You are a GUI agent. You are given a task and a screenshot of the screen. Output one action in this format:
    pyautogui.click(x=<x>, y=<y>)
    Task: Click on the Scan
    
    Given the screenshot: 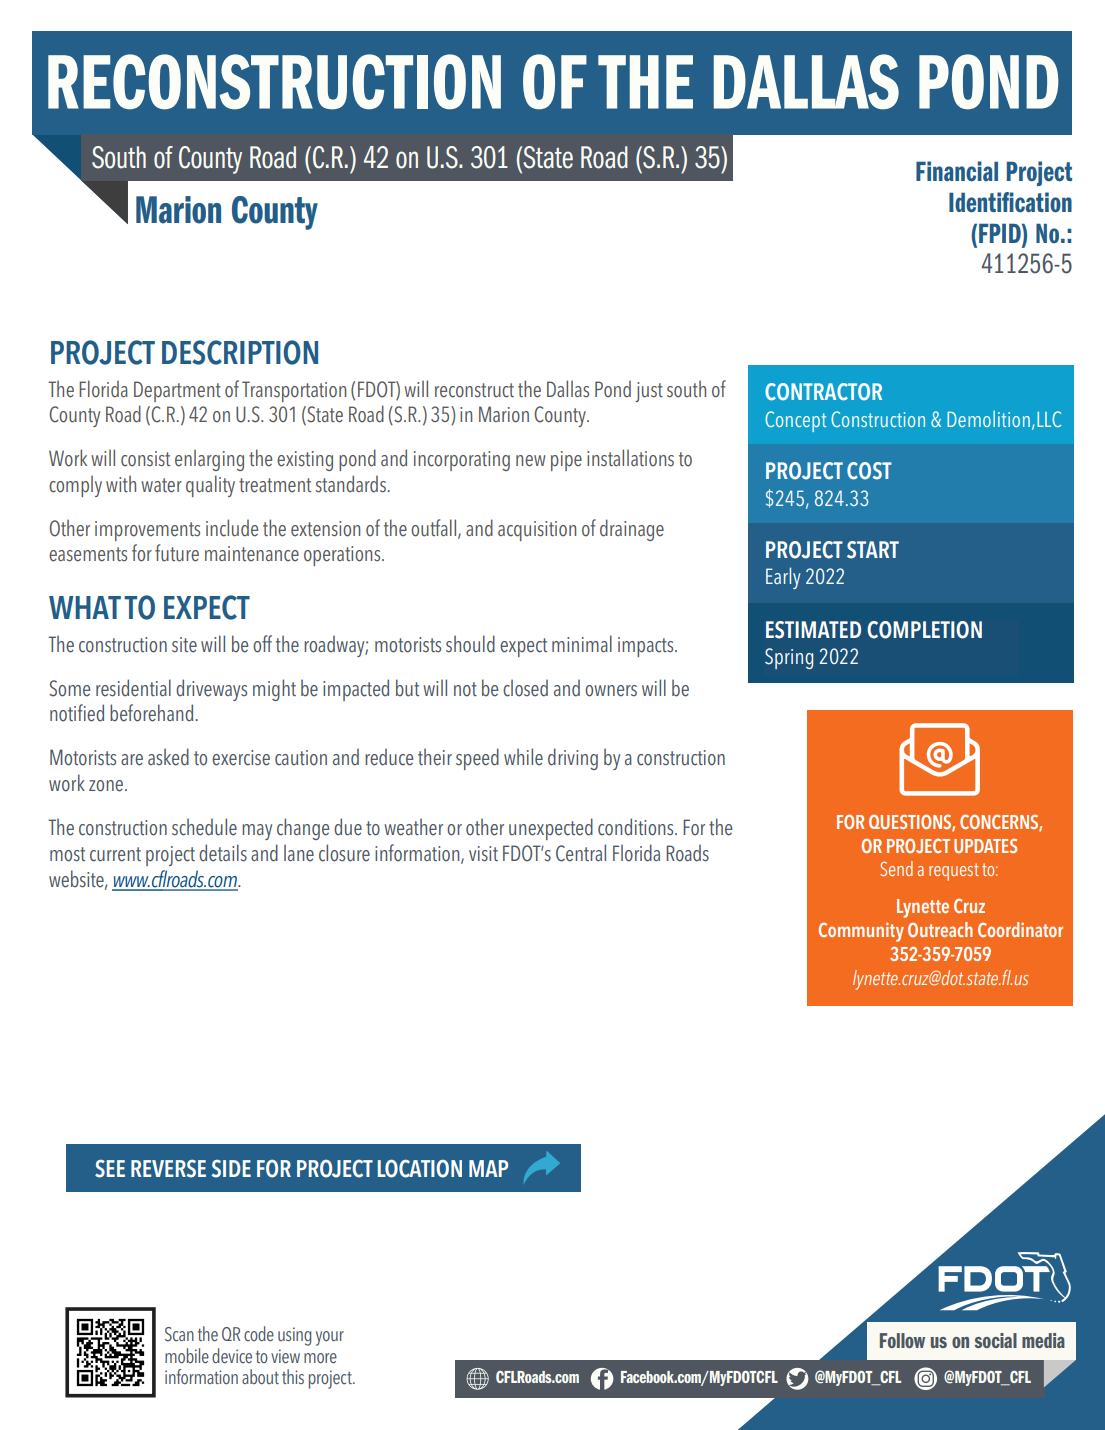 What is the action you would take?
    pyautogui.click(x=179, y=1334)
